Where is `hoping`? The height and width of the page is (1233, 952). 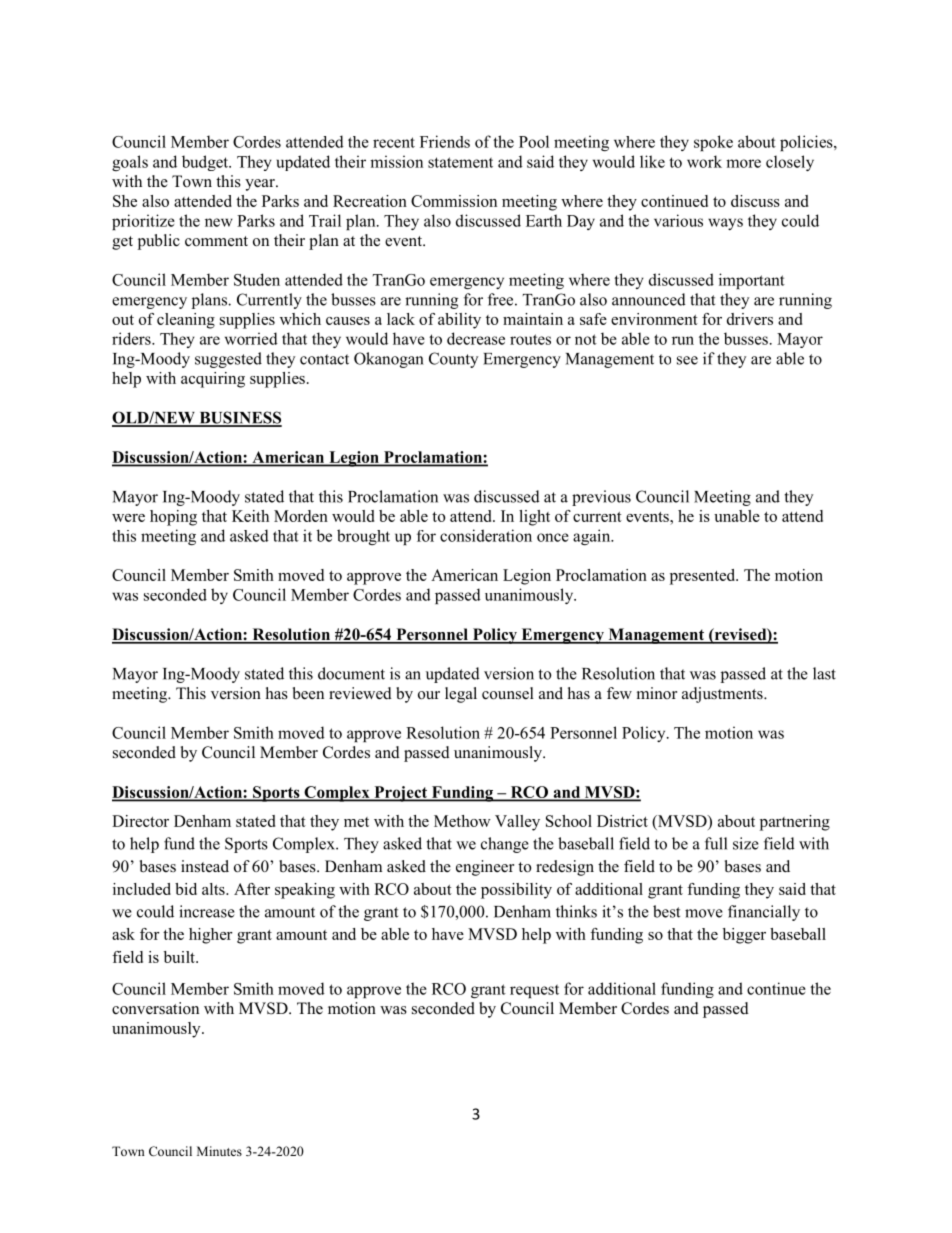
hoping is located at coordinates (173, 518).
